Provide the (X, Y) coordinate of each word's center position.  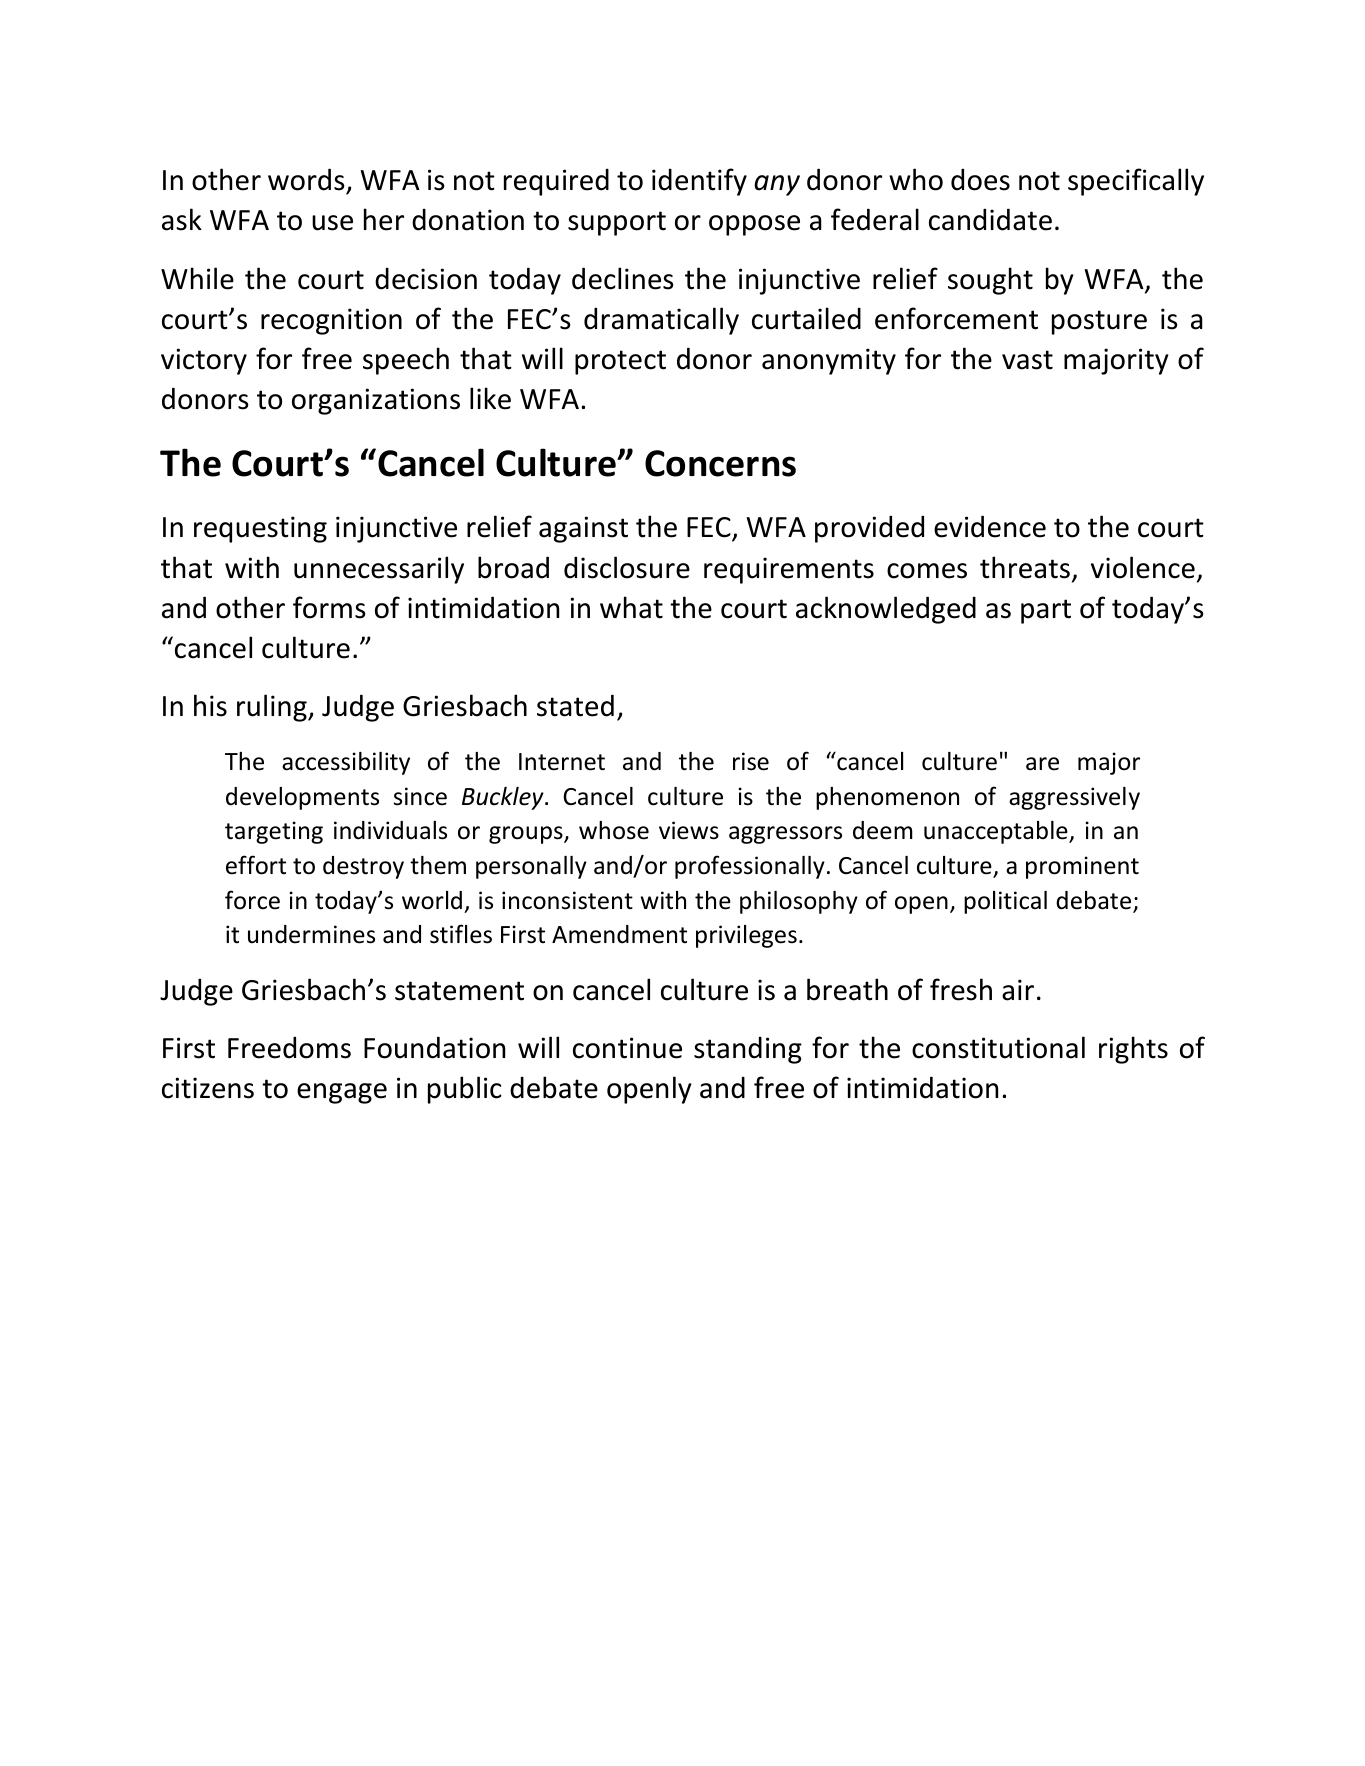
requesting (260, 529)
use (332, 223)
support (617, 223)
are (1042, 764)
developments (302, 798)
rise (751, 761)
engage (342, 1093)
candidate (990, 219)
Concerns (720, 463)
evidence (990, 526)
